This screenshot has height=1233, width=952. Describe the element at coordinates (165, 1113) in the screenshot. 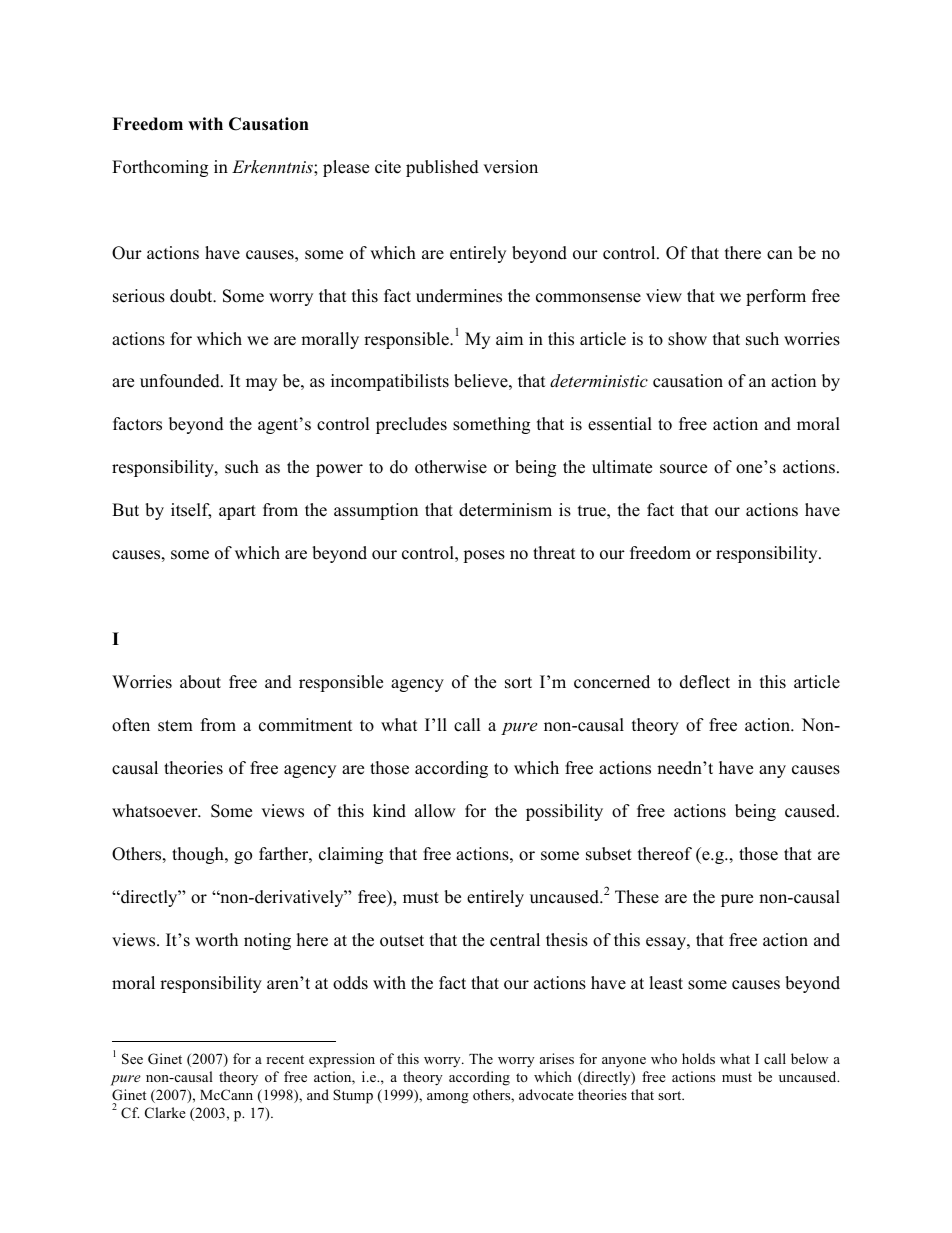

I see `Clarke` at that location.
